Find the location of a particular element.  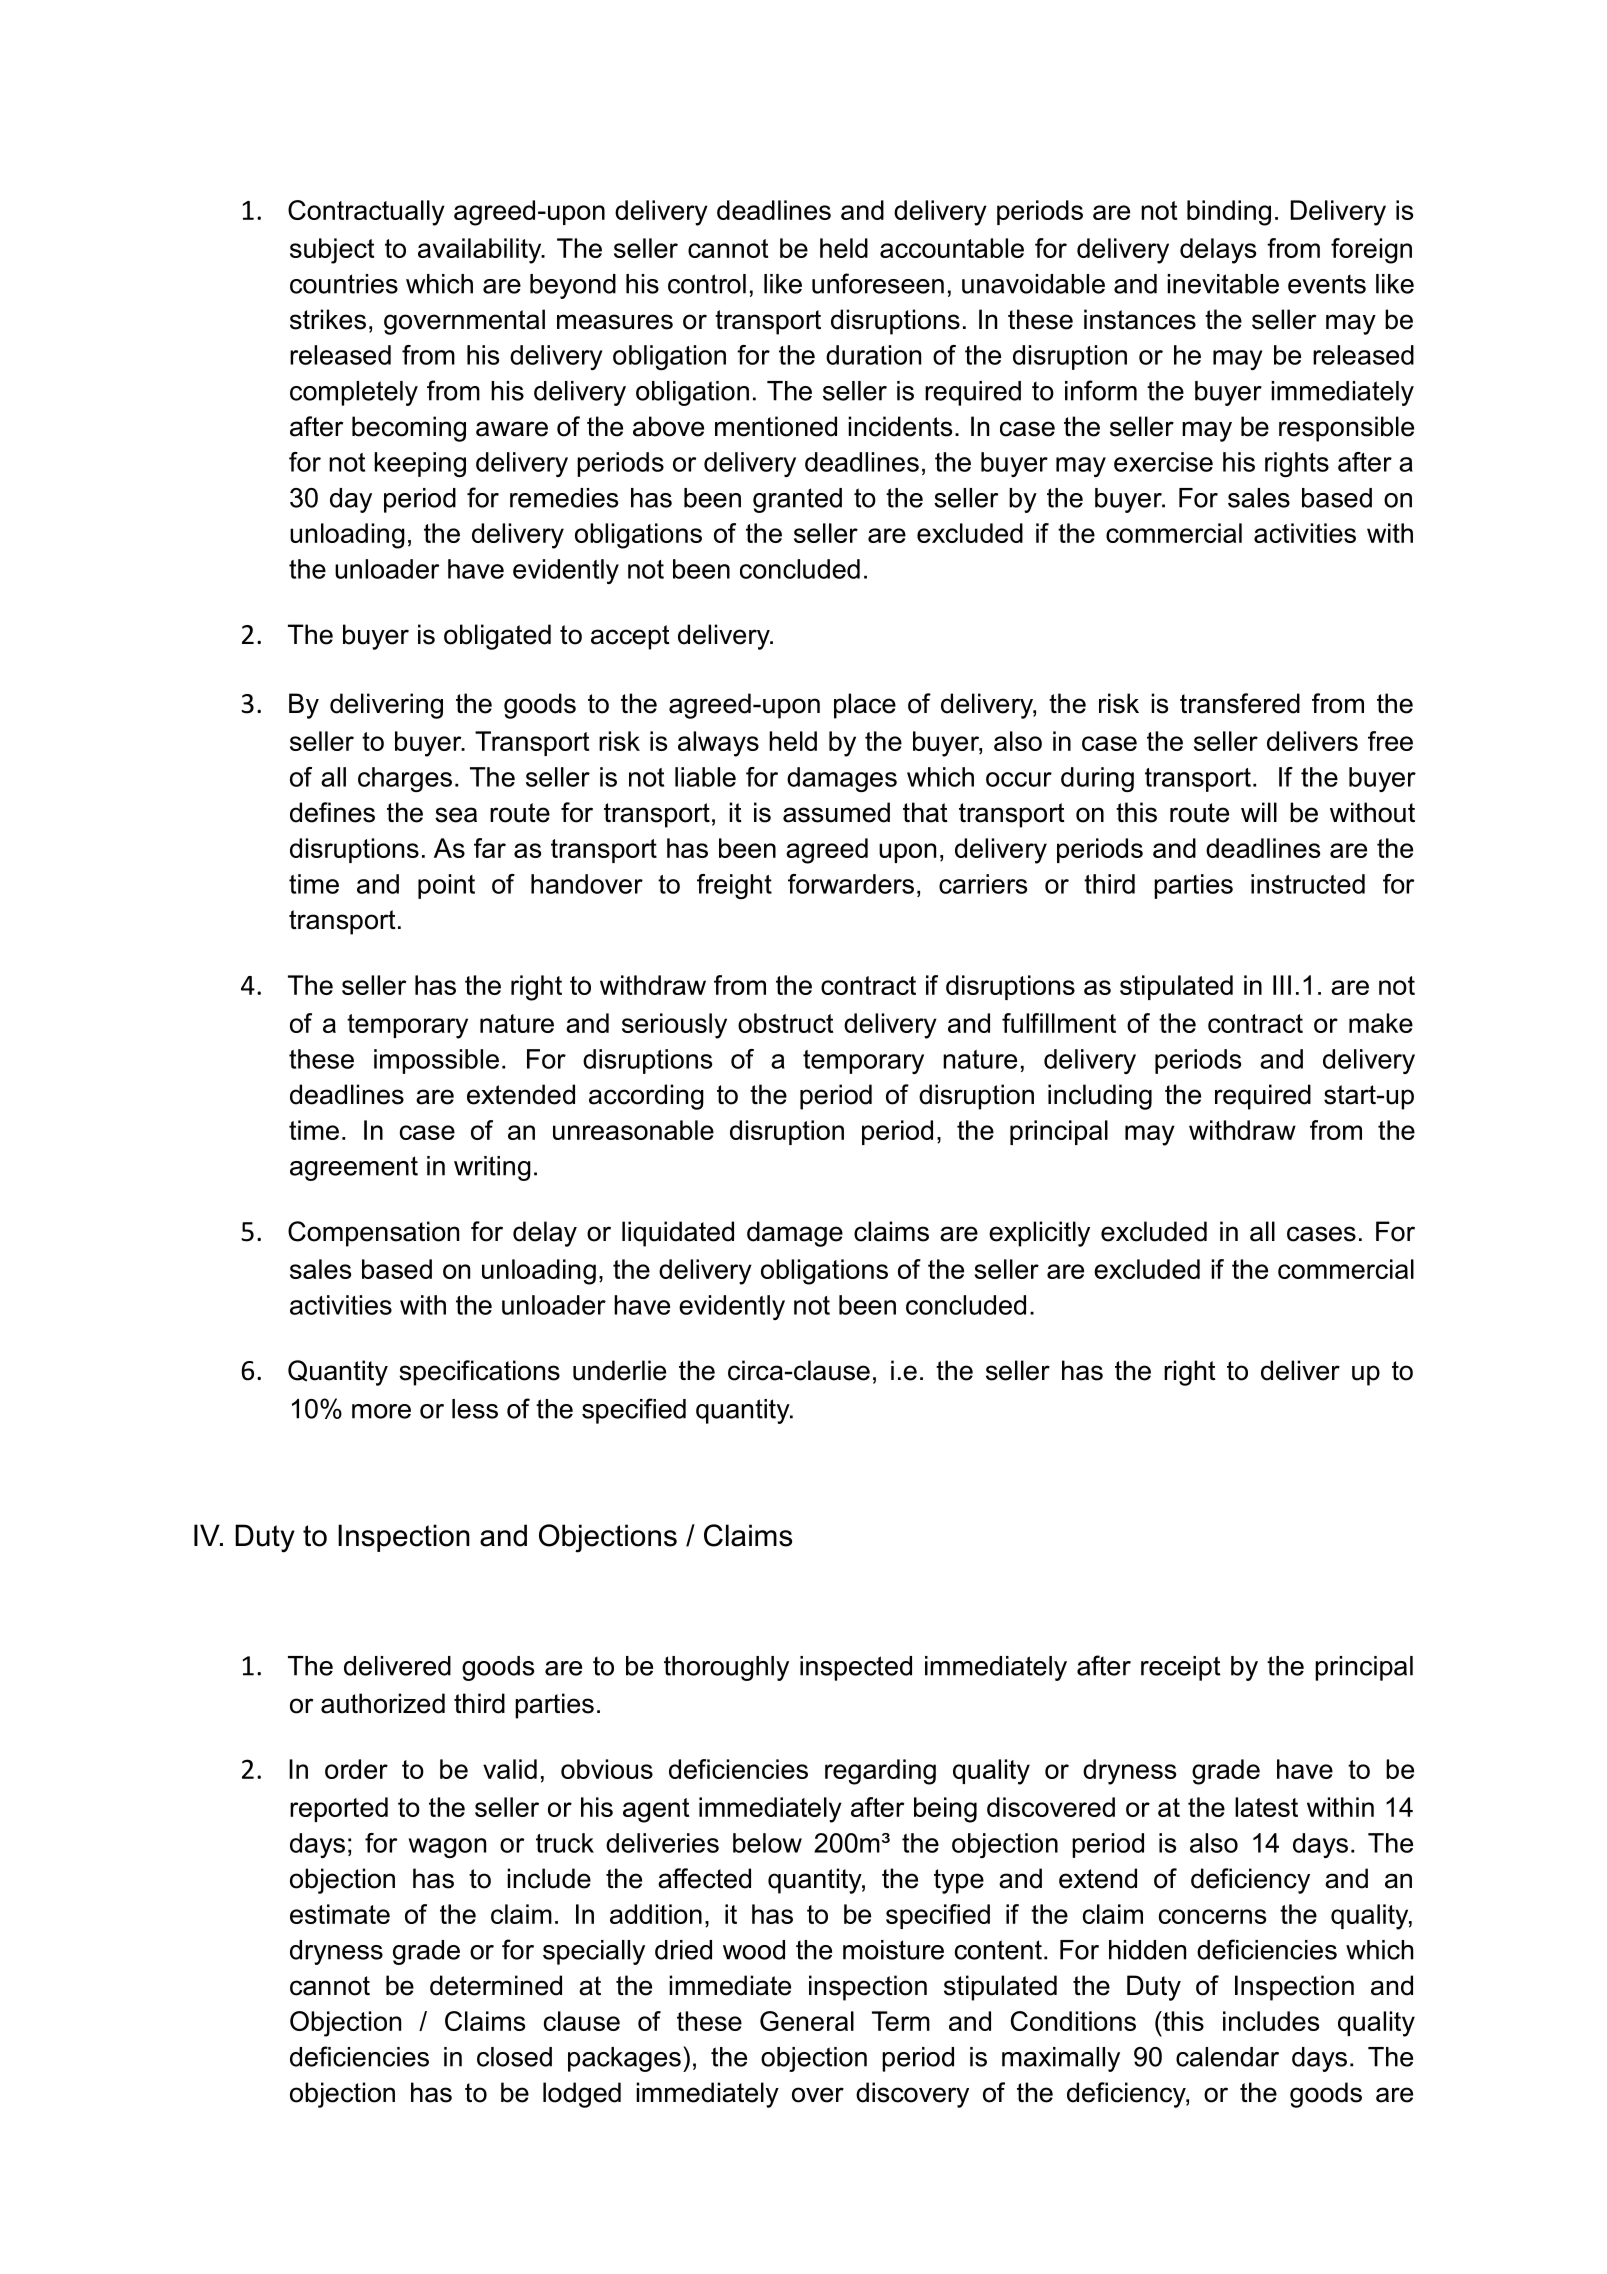

instructed is located at coordinates (1308, 884).
